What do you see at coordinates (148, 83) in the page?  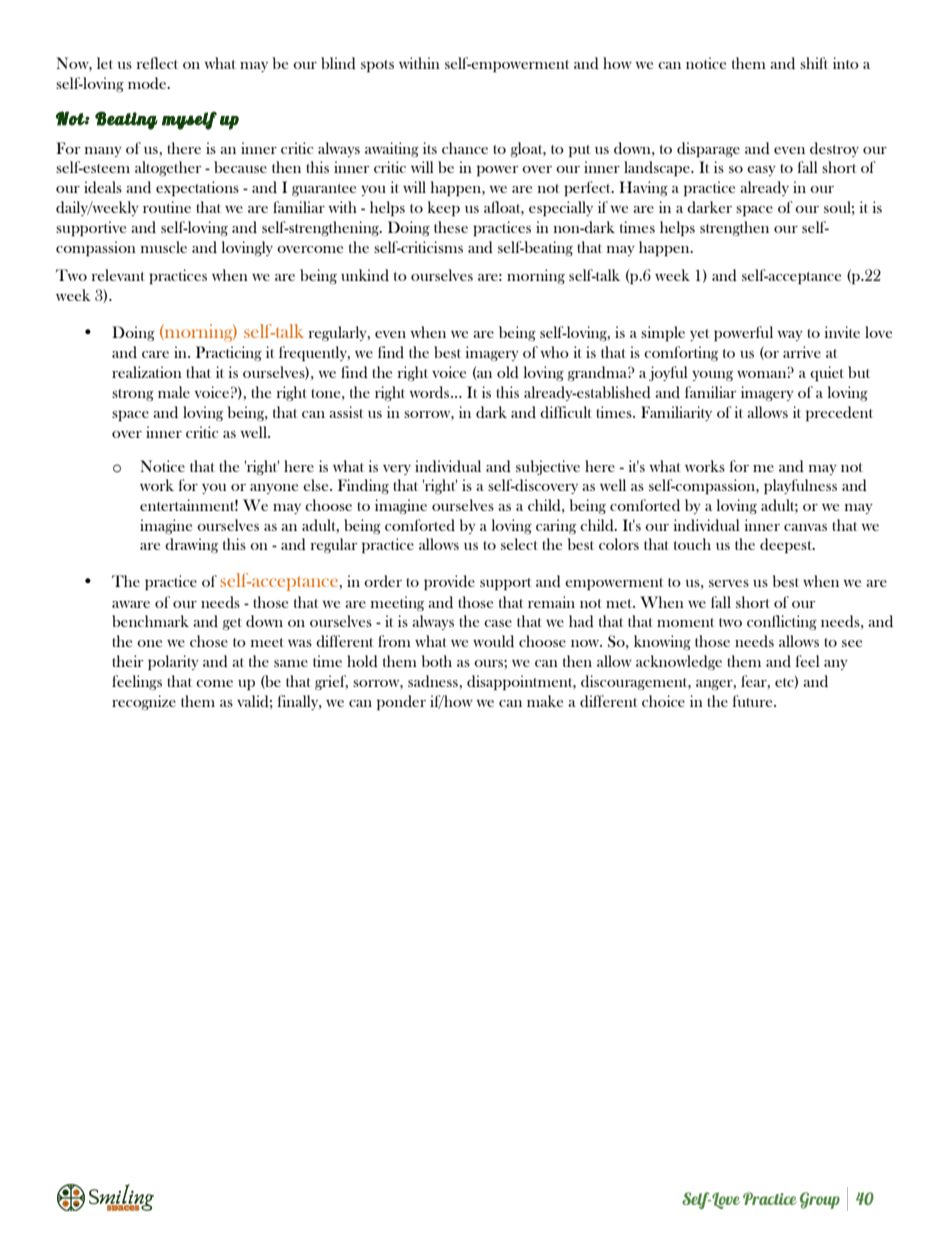 I see `mode` at bounding box center [148, 83].
